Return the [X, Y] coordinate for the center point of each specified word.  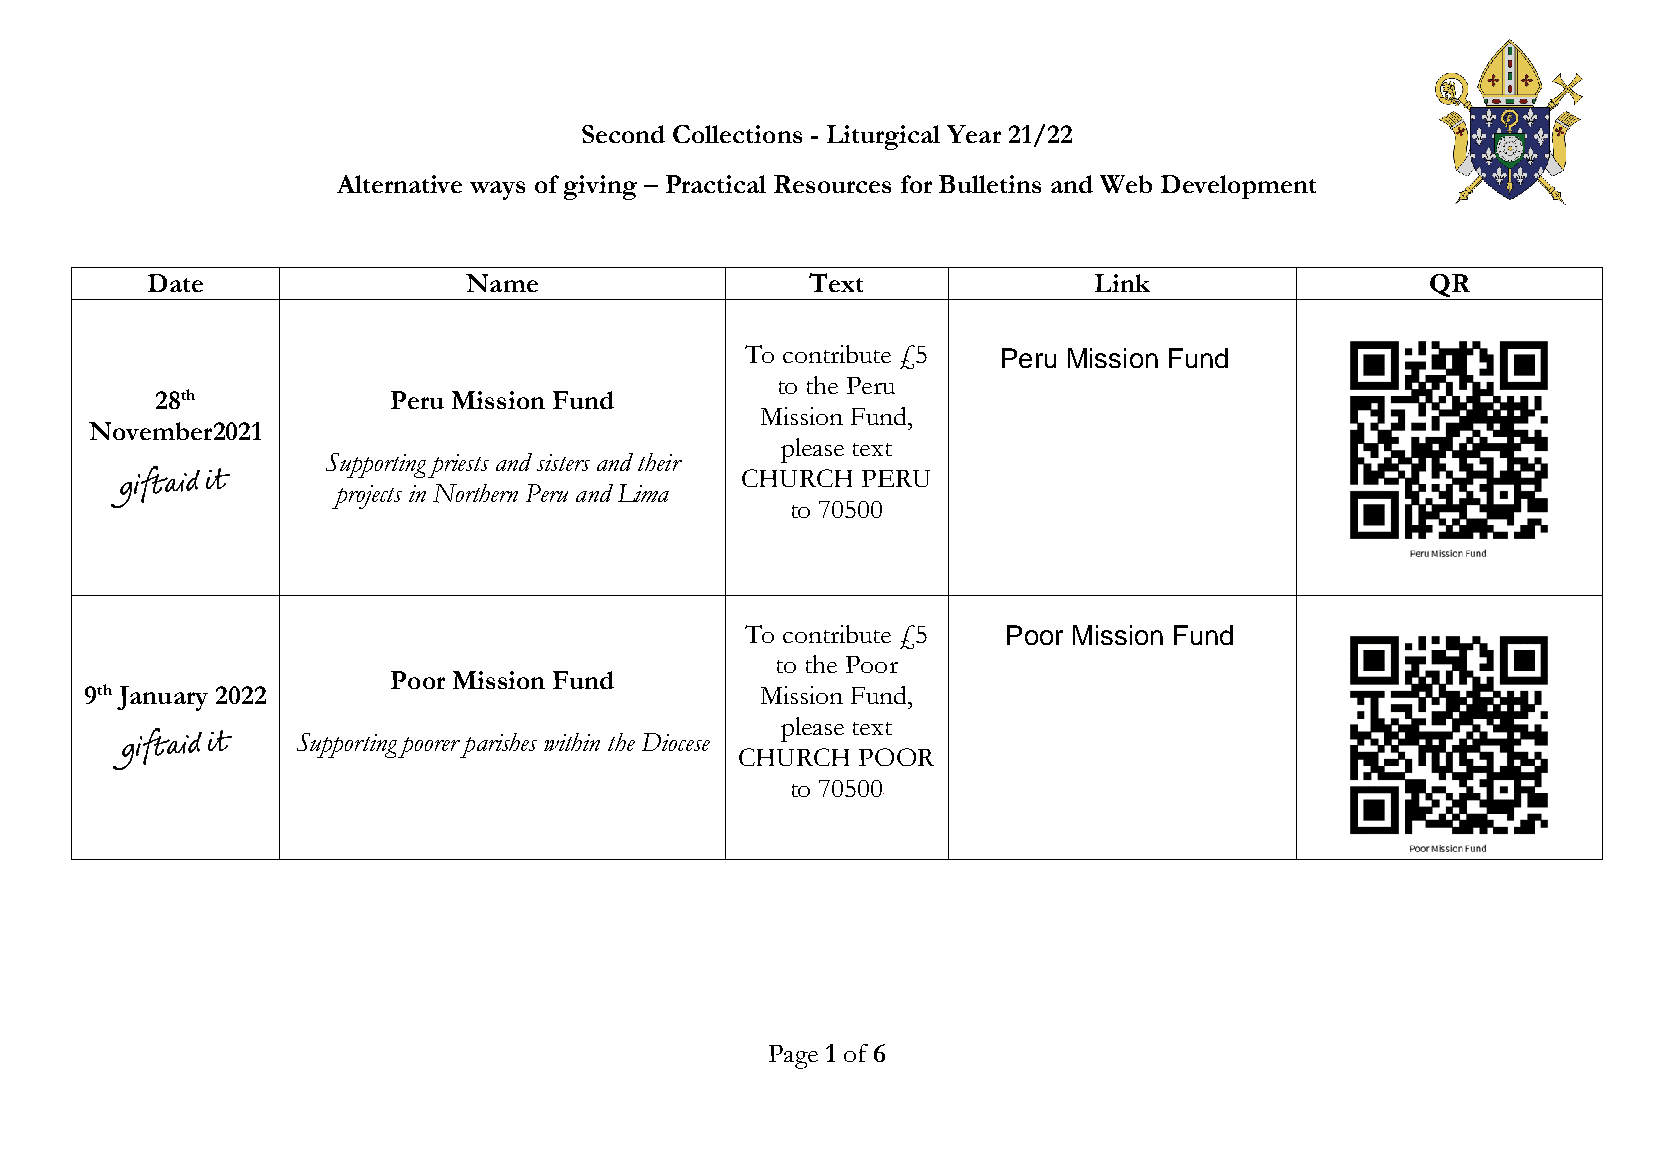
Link [1122, 283]
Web [1126, 184]
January [162, 698]
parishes [498, 745]
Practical [716, 184]
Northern [475, 493]
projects [367, 497]
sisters [563, 462]
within [572, 742]
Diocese [676, 742]
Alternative [399, 184]
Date [175, 283]
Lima [643, 493]
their [660, 462]
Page [793, 1057]
